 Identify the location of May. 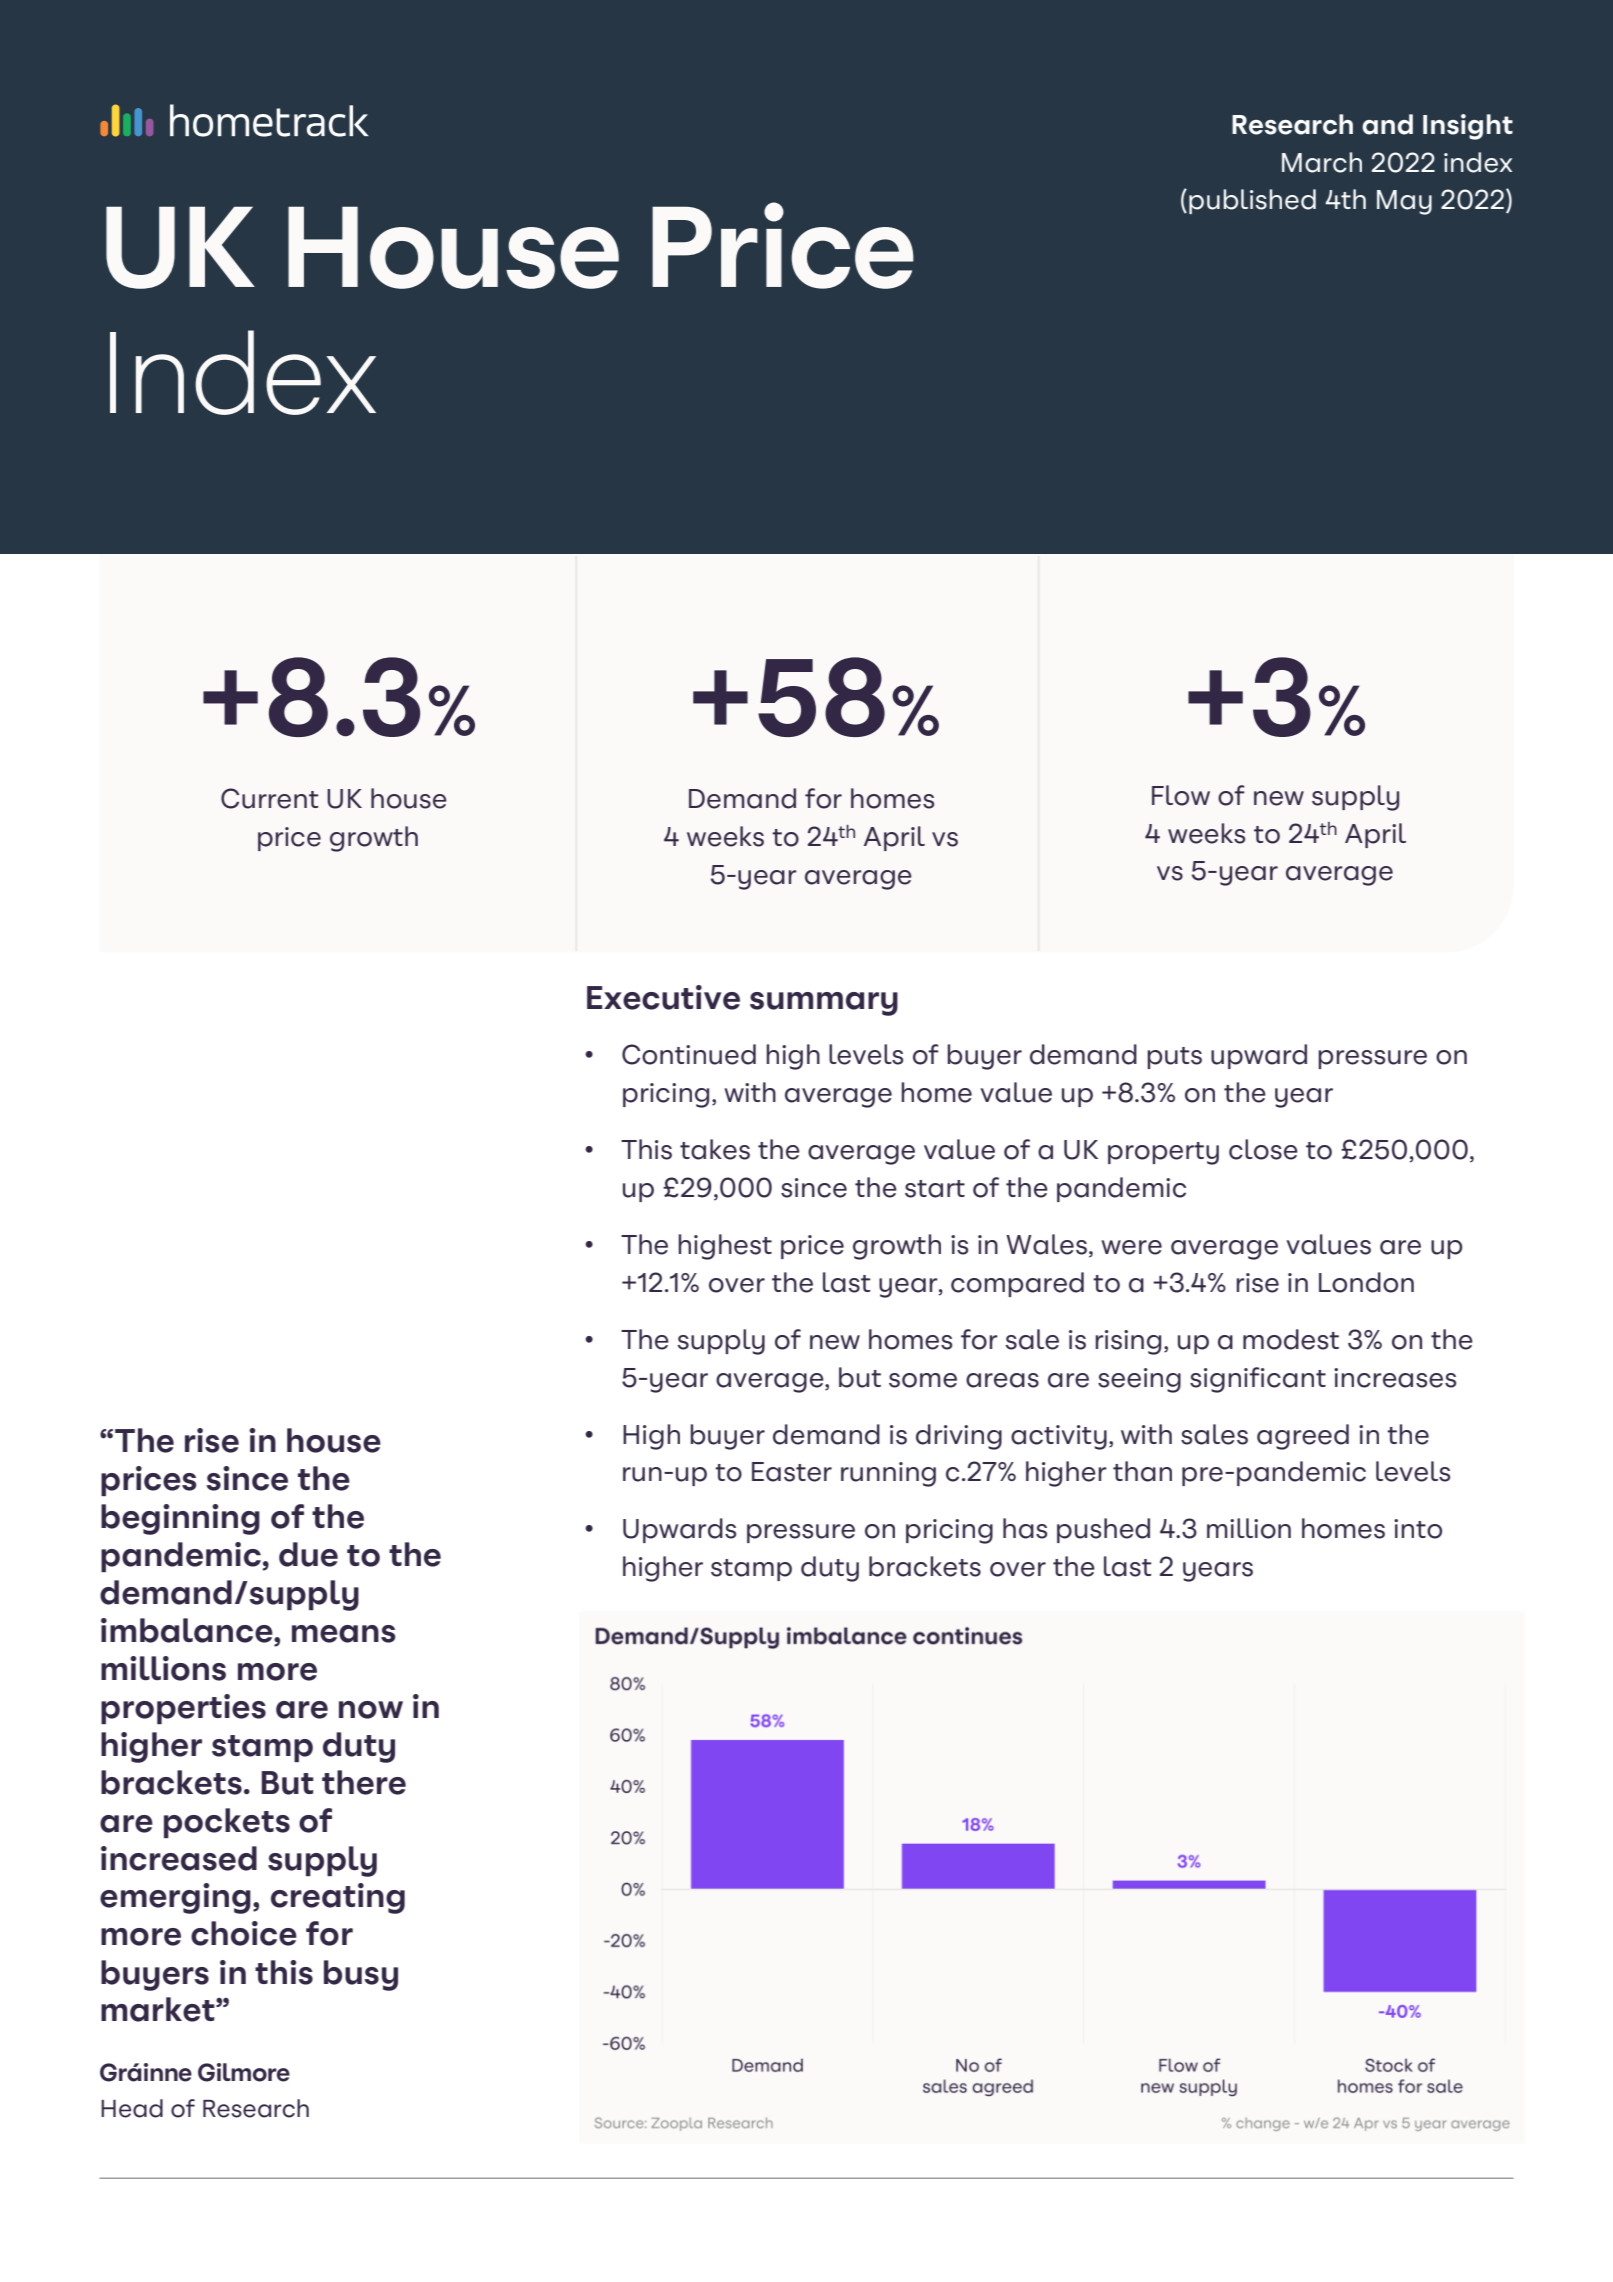
(1404, 202).
